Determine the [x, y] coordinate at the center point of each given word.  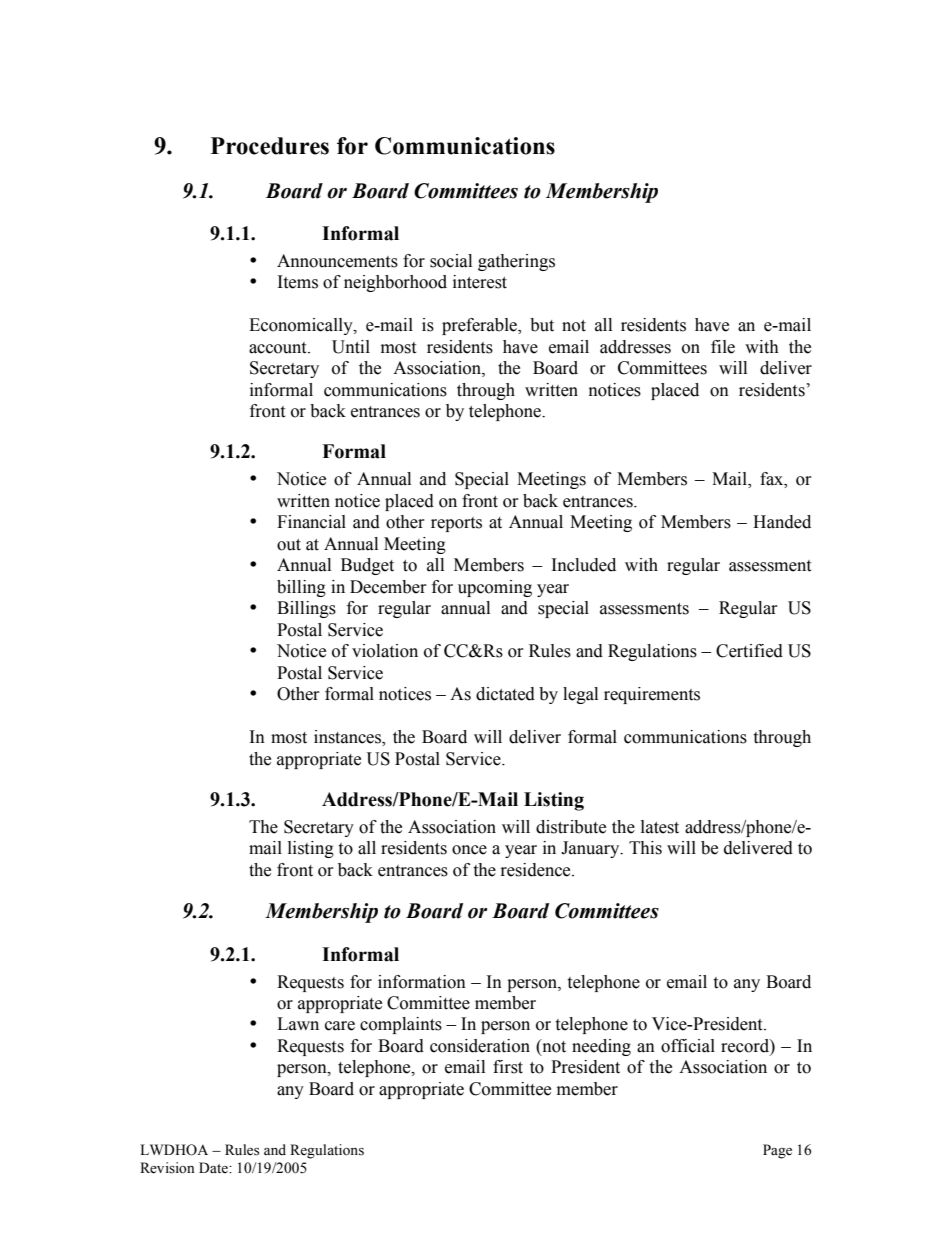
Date [214, 1168]
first [508, 1067]
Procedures [270, 146]
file [723, 347]
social [451, 261]
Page [777, 1151]
